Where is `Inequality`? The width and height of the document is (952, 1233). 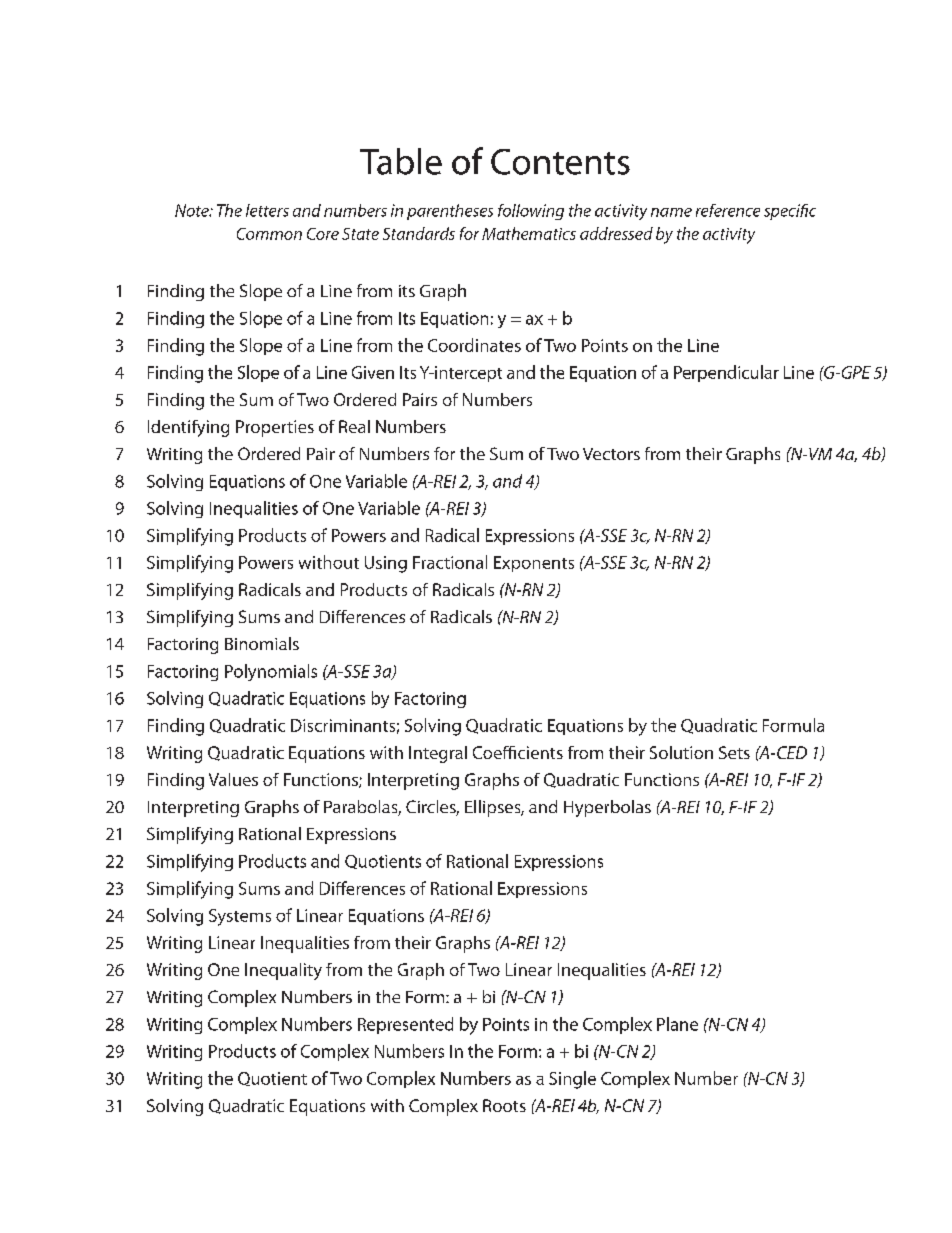 Inequality is located at coordinates (283, 971).
